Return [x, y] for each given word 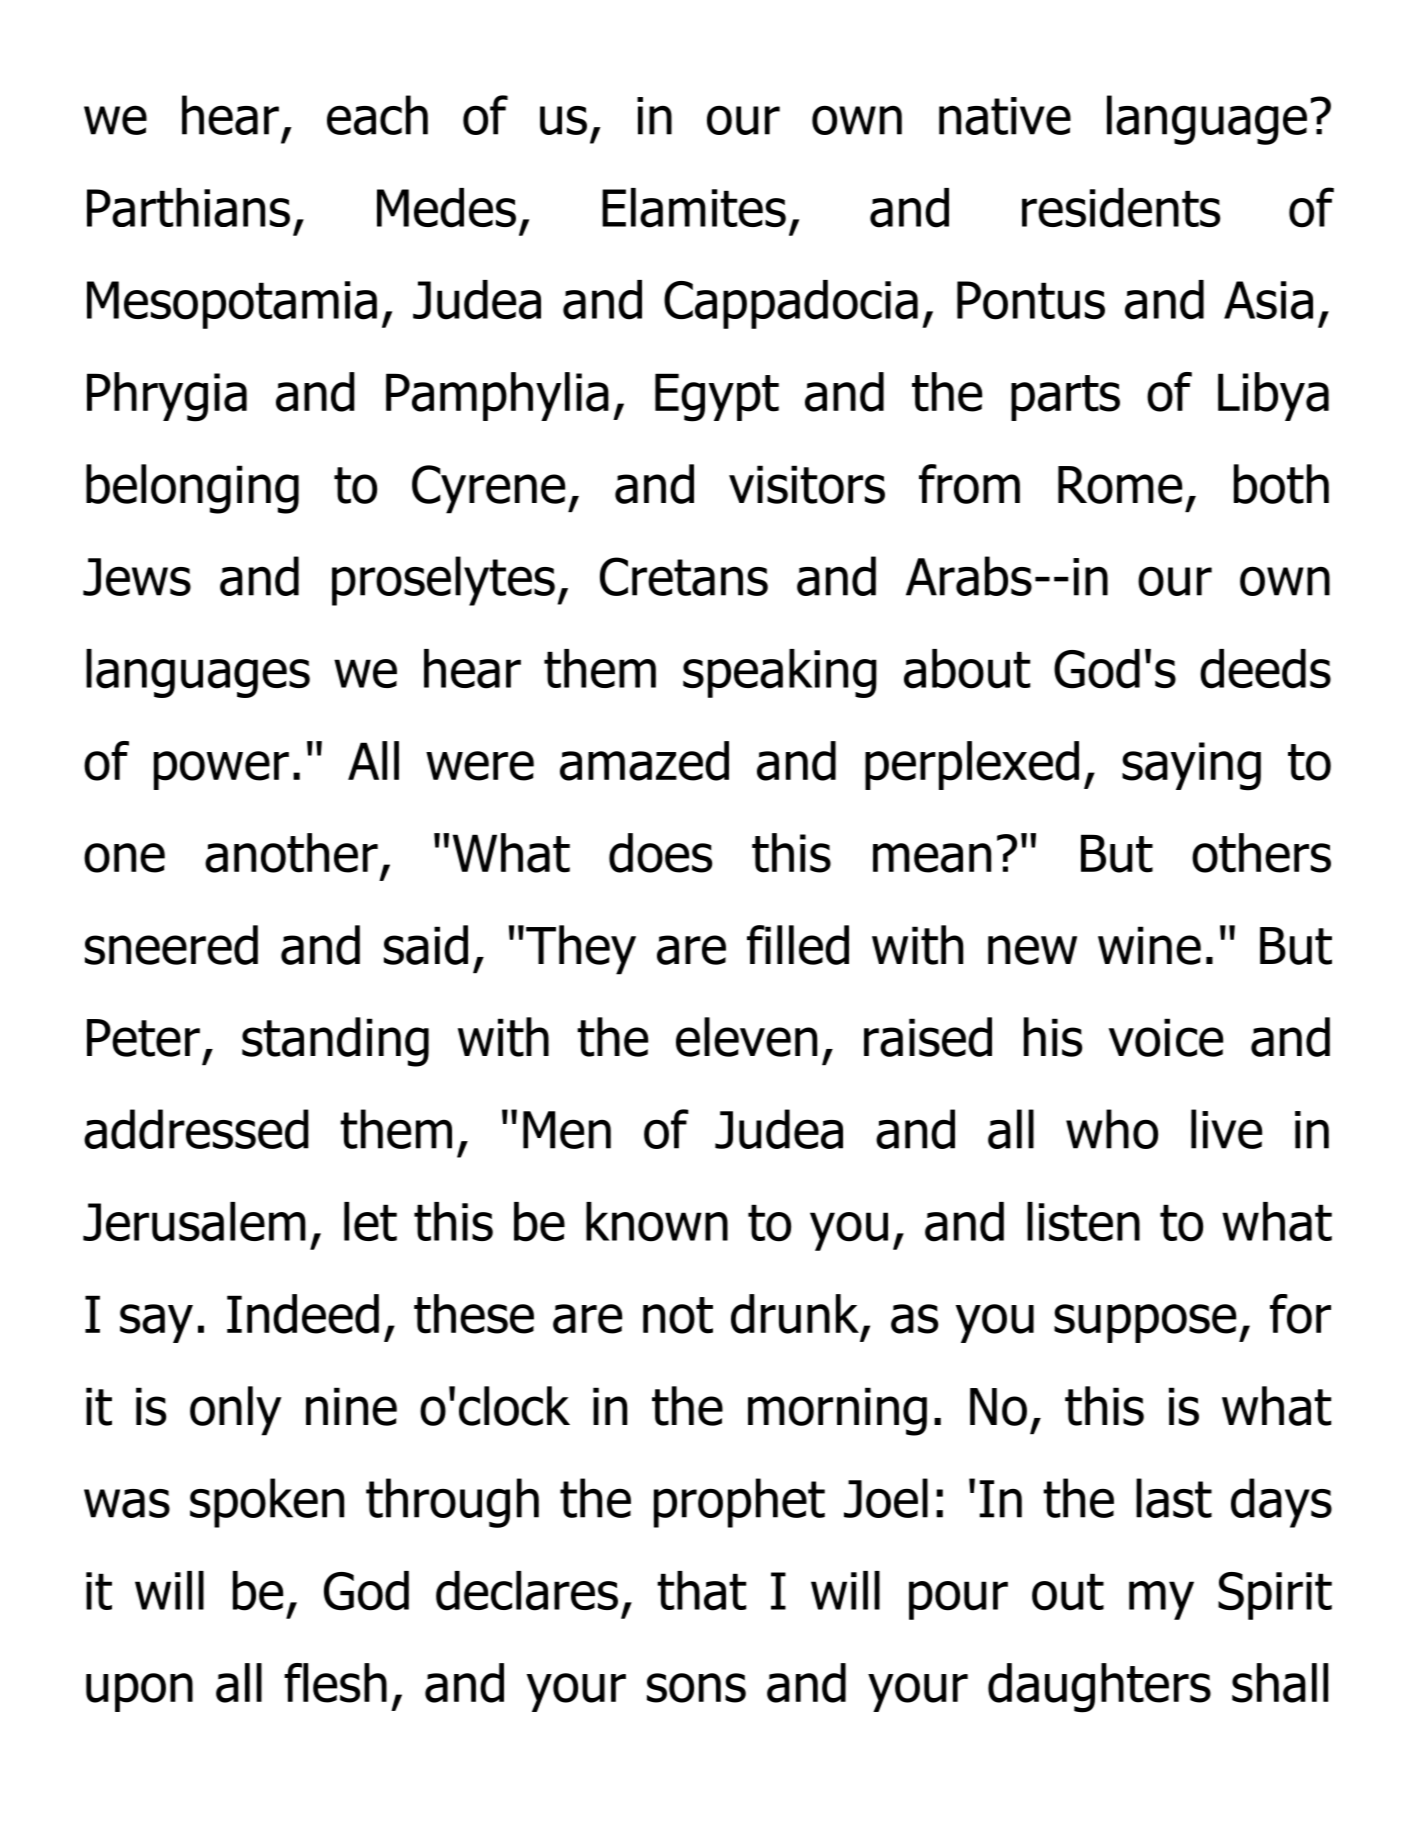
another [291, 853]
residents [1121, 208]
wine [1149, 945]
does [660, 853]
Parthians [188, 207]
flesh [335, 1683]
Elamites [694, 208]
